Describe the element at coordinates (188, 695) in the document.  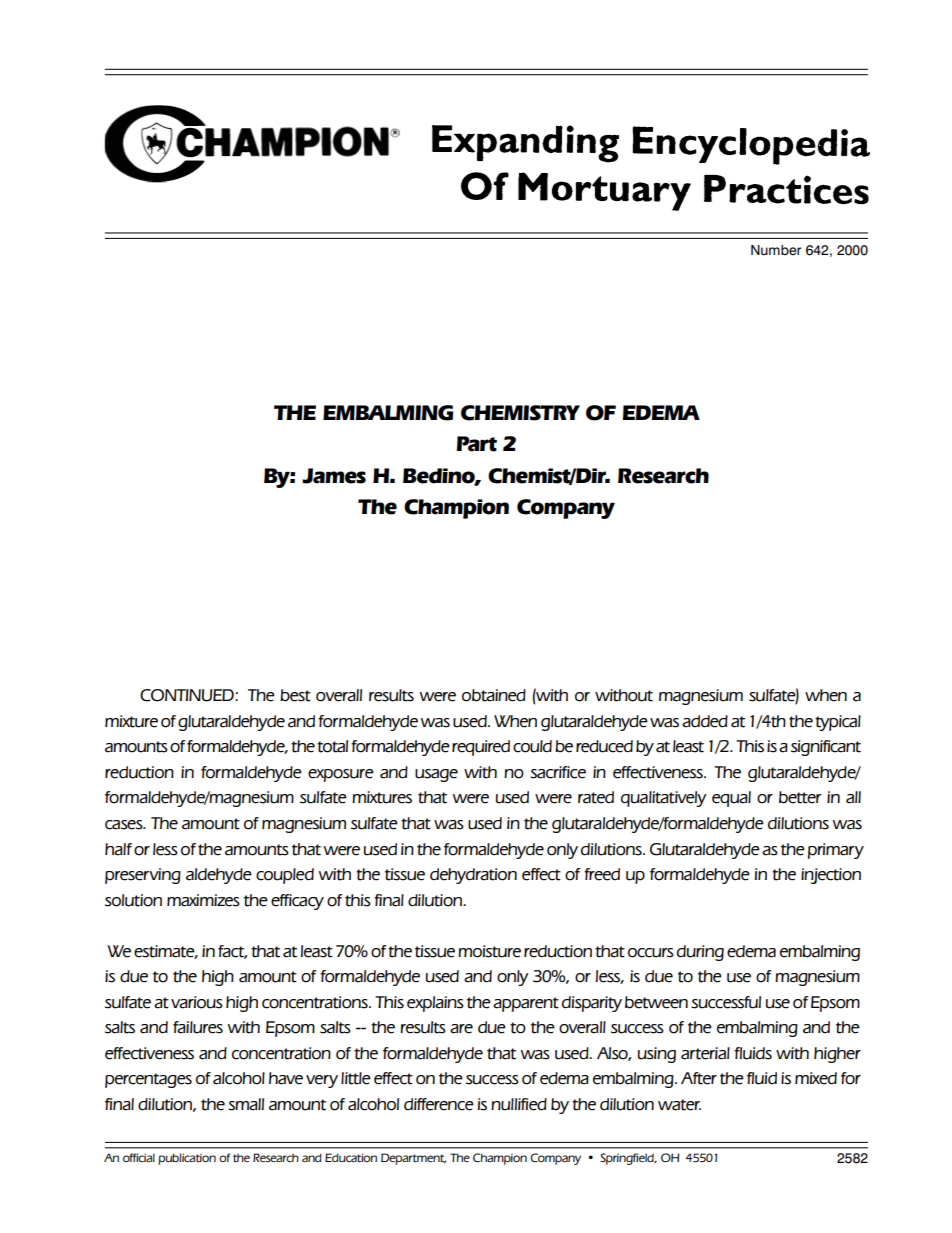
I see `CONTINUED` at that location.
